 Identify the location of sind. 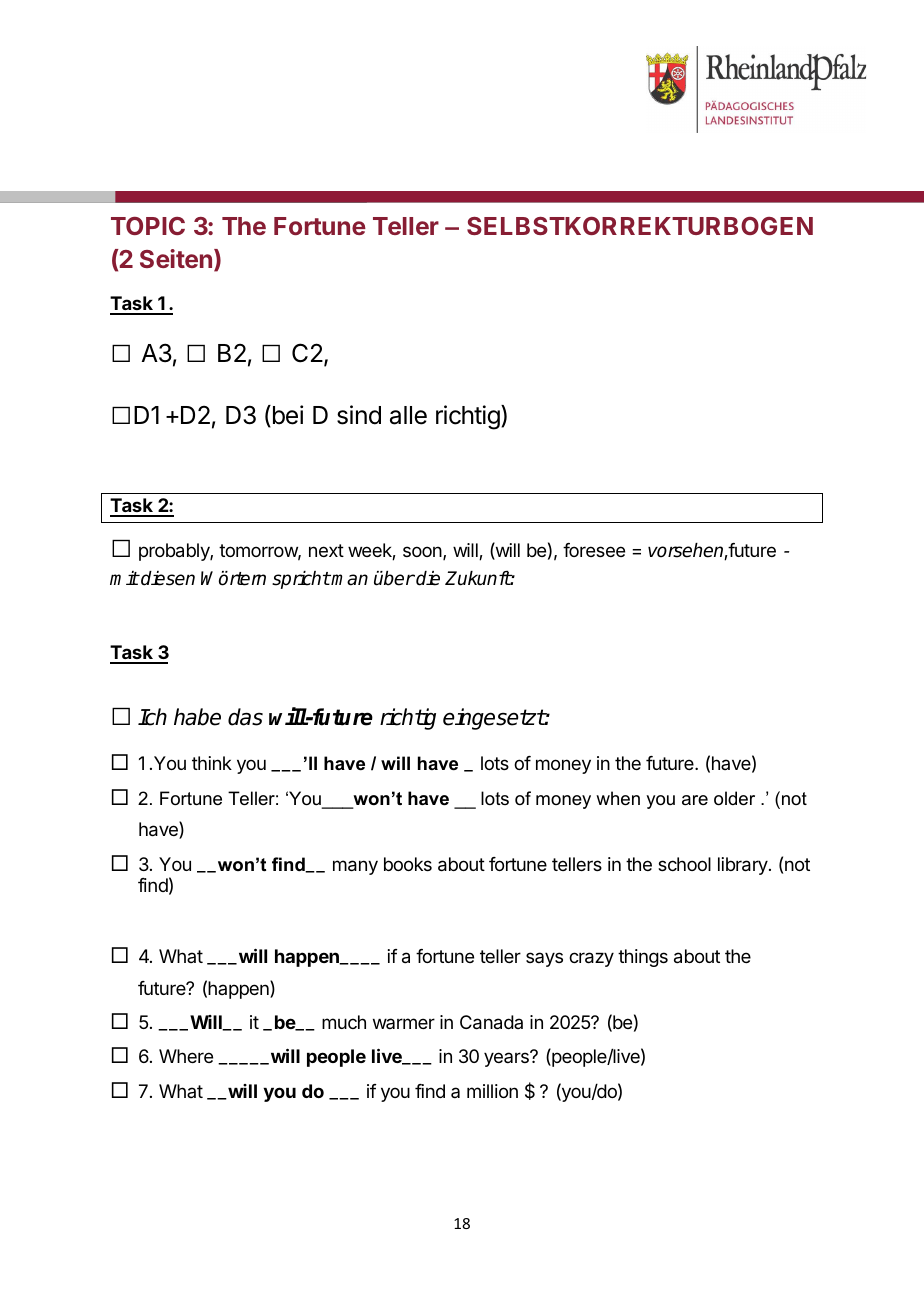
(359, 415).
